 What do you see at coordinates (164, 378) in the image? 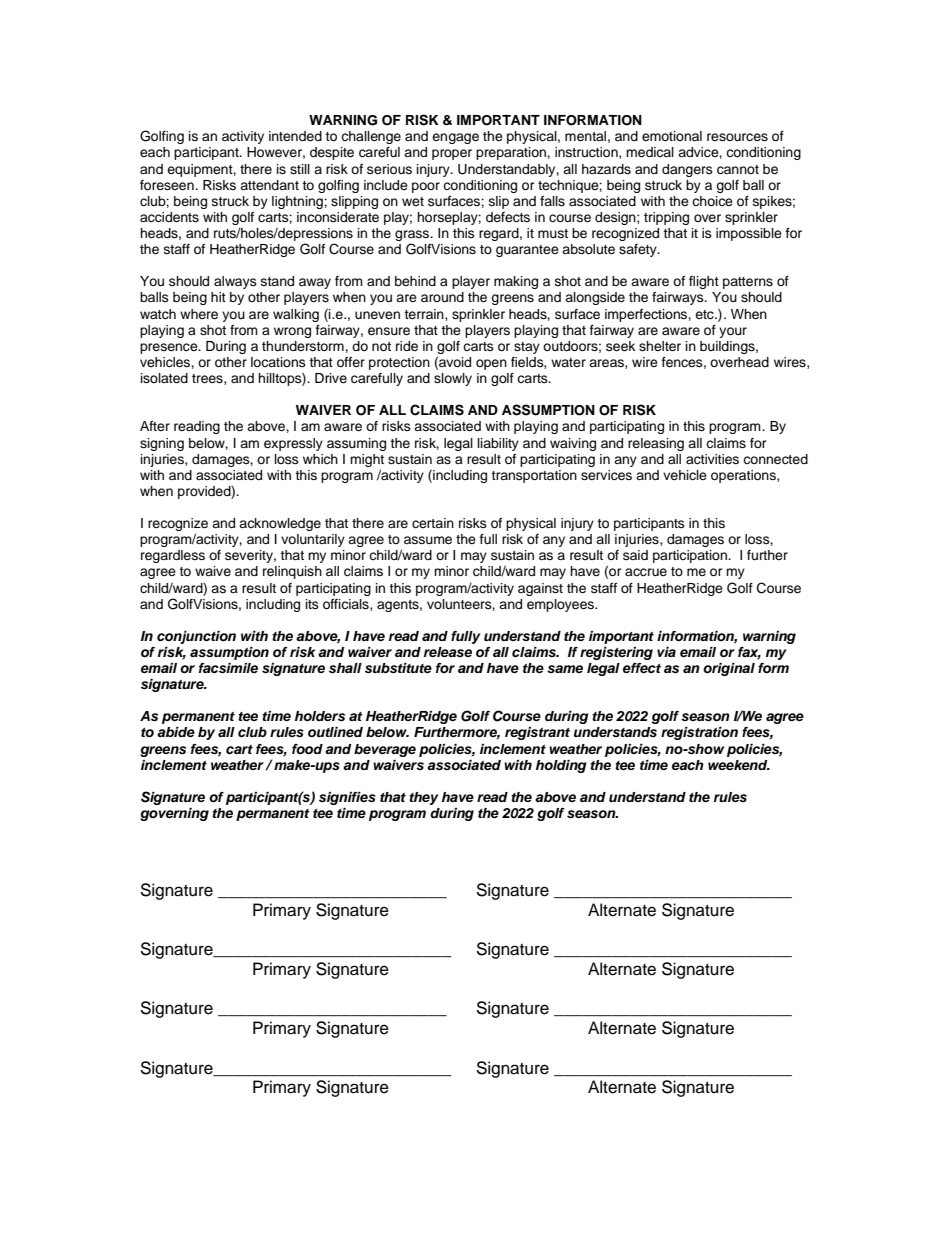
I see `isolated` at bounding box center [164, 378].
